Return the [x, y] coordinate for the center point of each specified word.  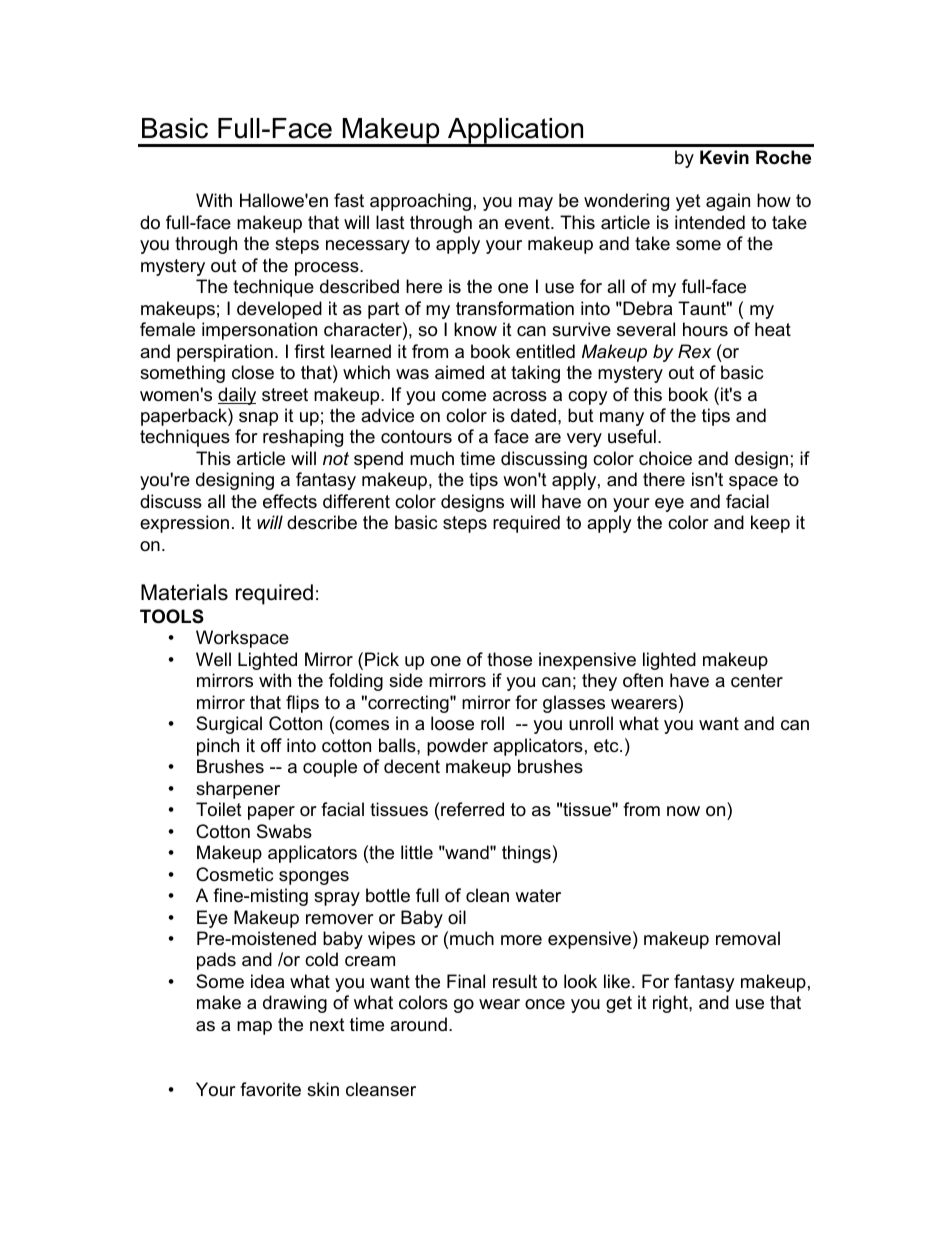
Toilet [219, 809]
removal [748, 938]
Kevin [724, 157]
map [254, 1028]
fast [349, 200]
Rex [694, 351]
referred [472, 809]
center [757, 681]
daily [237, 396]
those [509, 659]
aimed [459, 372]
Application [516, 132]
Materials [184, 592]
